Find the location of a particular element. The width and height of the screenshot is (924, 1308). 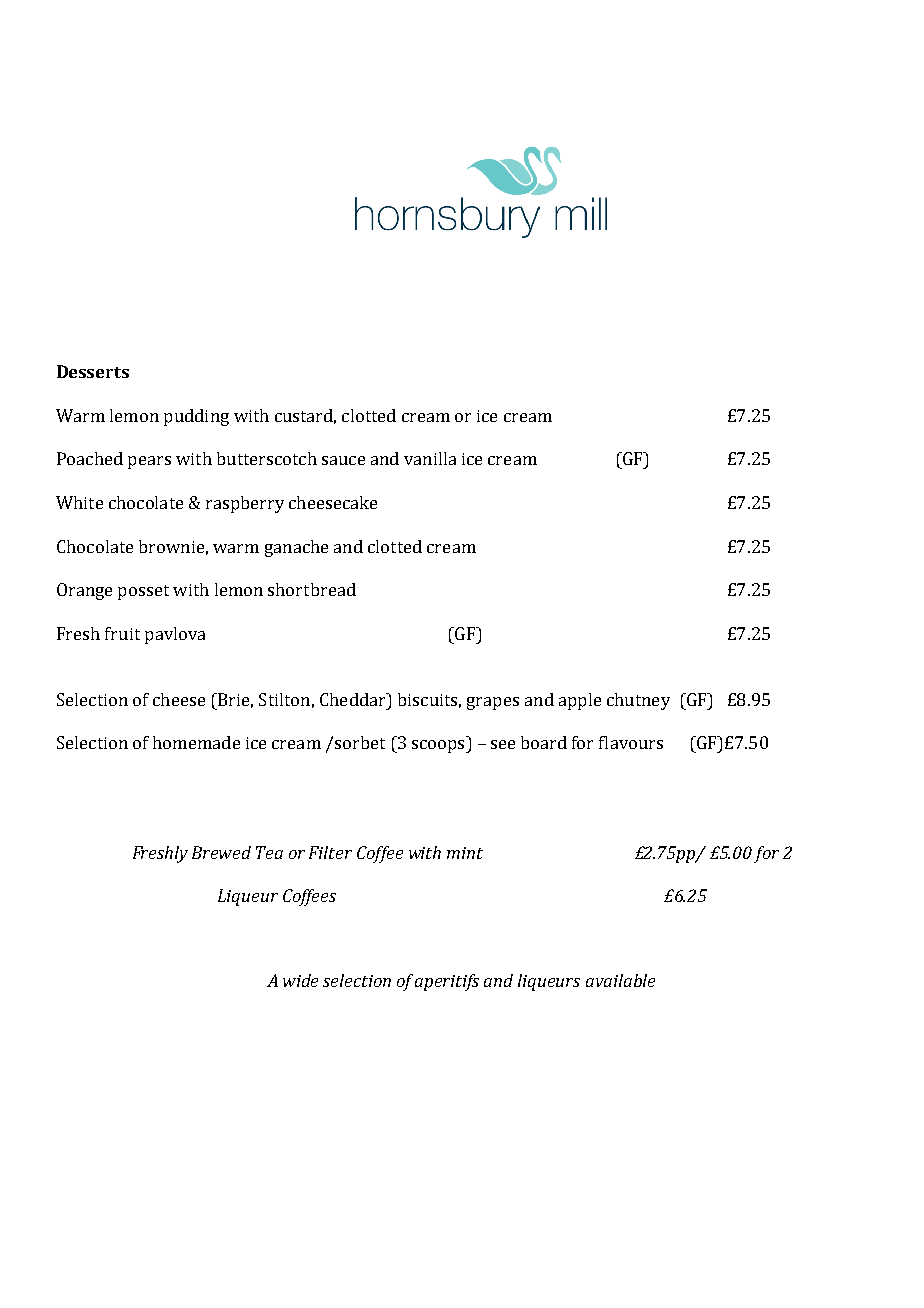

butterscotch is located at coordinates (267, 458).
